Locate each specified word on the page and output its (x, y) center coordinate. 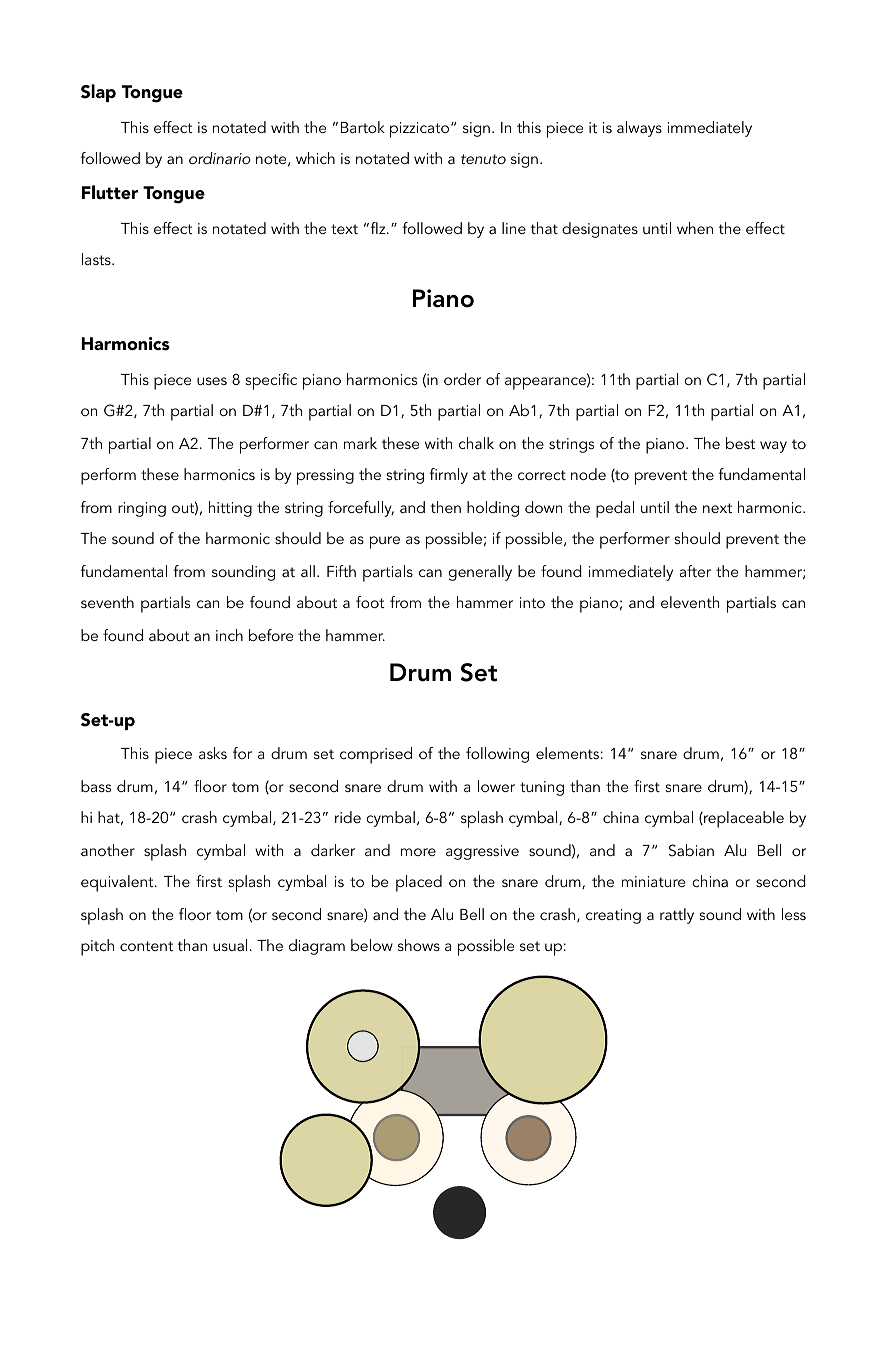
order (462, 379)
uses (212, 381)
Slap (98, 93)
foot (370, 602)
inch (229, 635)
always (639, 129)
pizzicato (421, 130)
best (740, 443)
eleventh (690, 602)
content (146, 946)
